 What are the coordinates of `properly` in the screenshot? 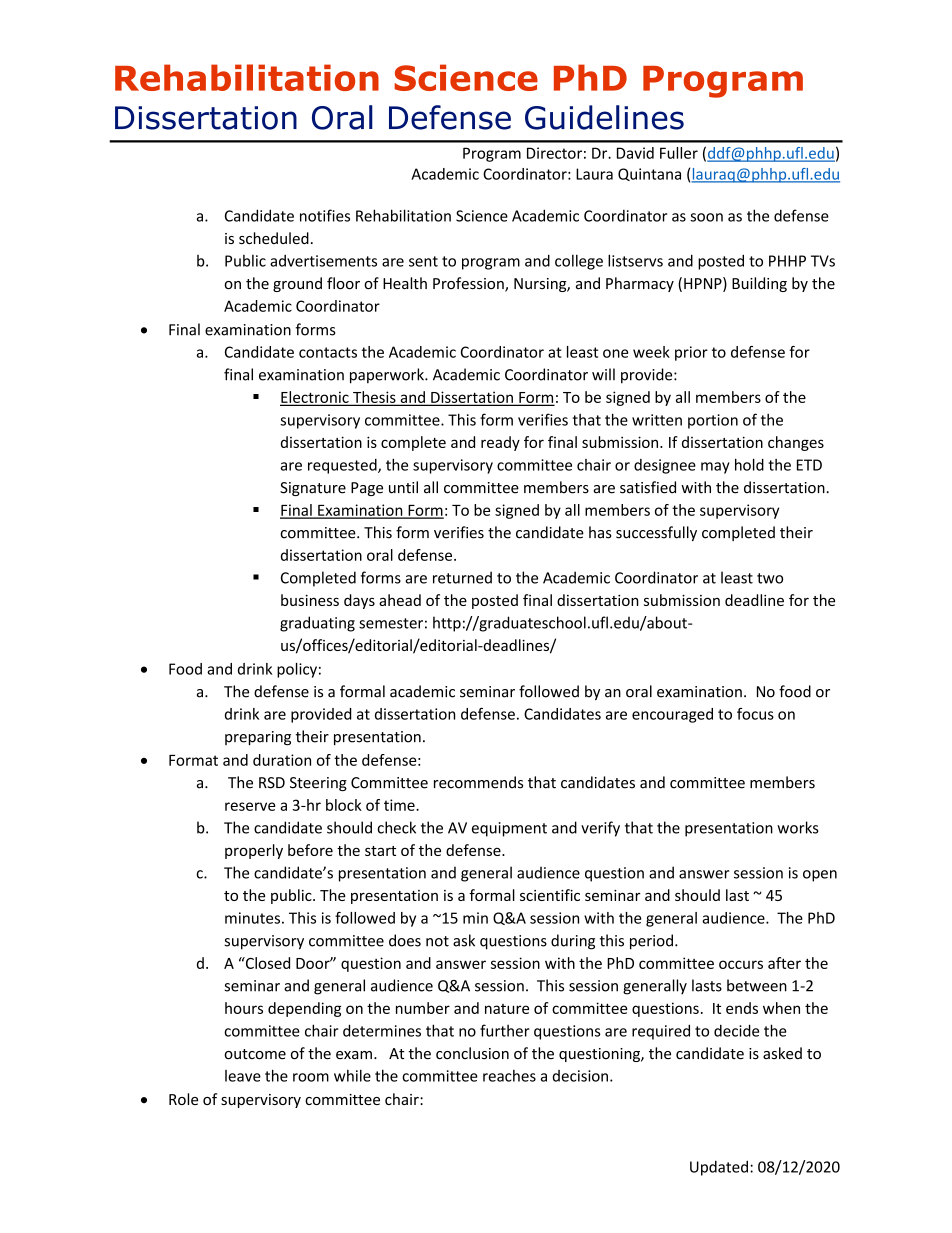 It's located at (254, 851).
